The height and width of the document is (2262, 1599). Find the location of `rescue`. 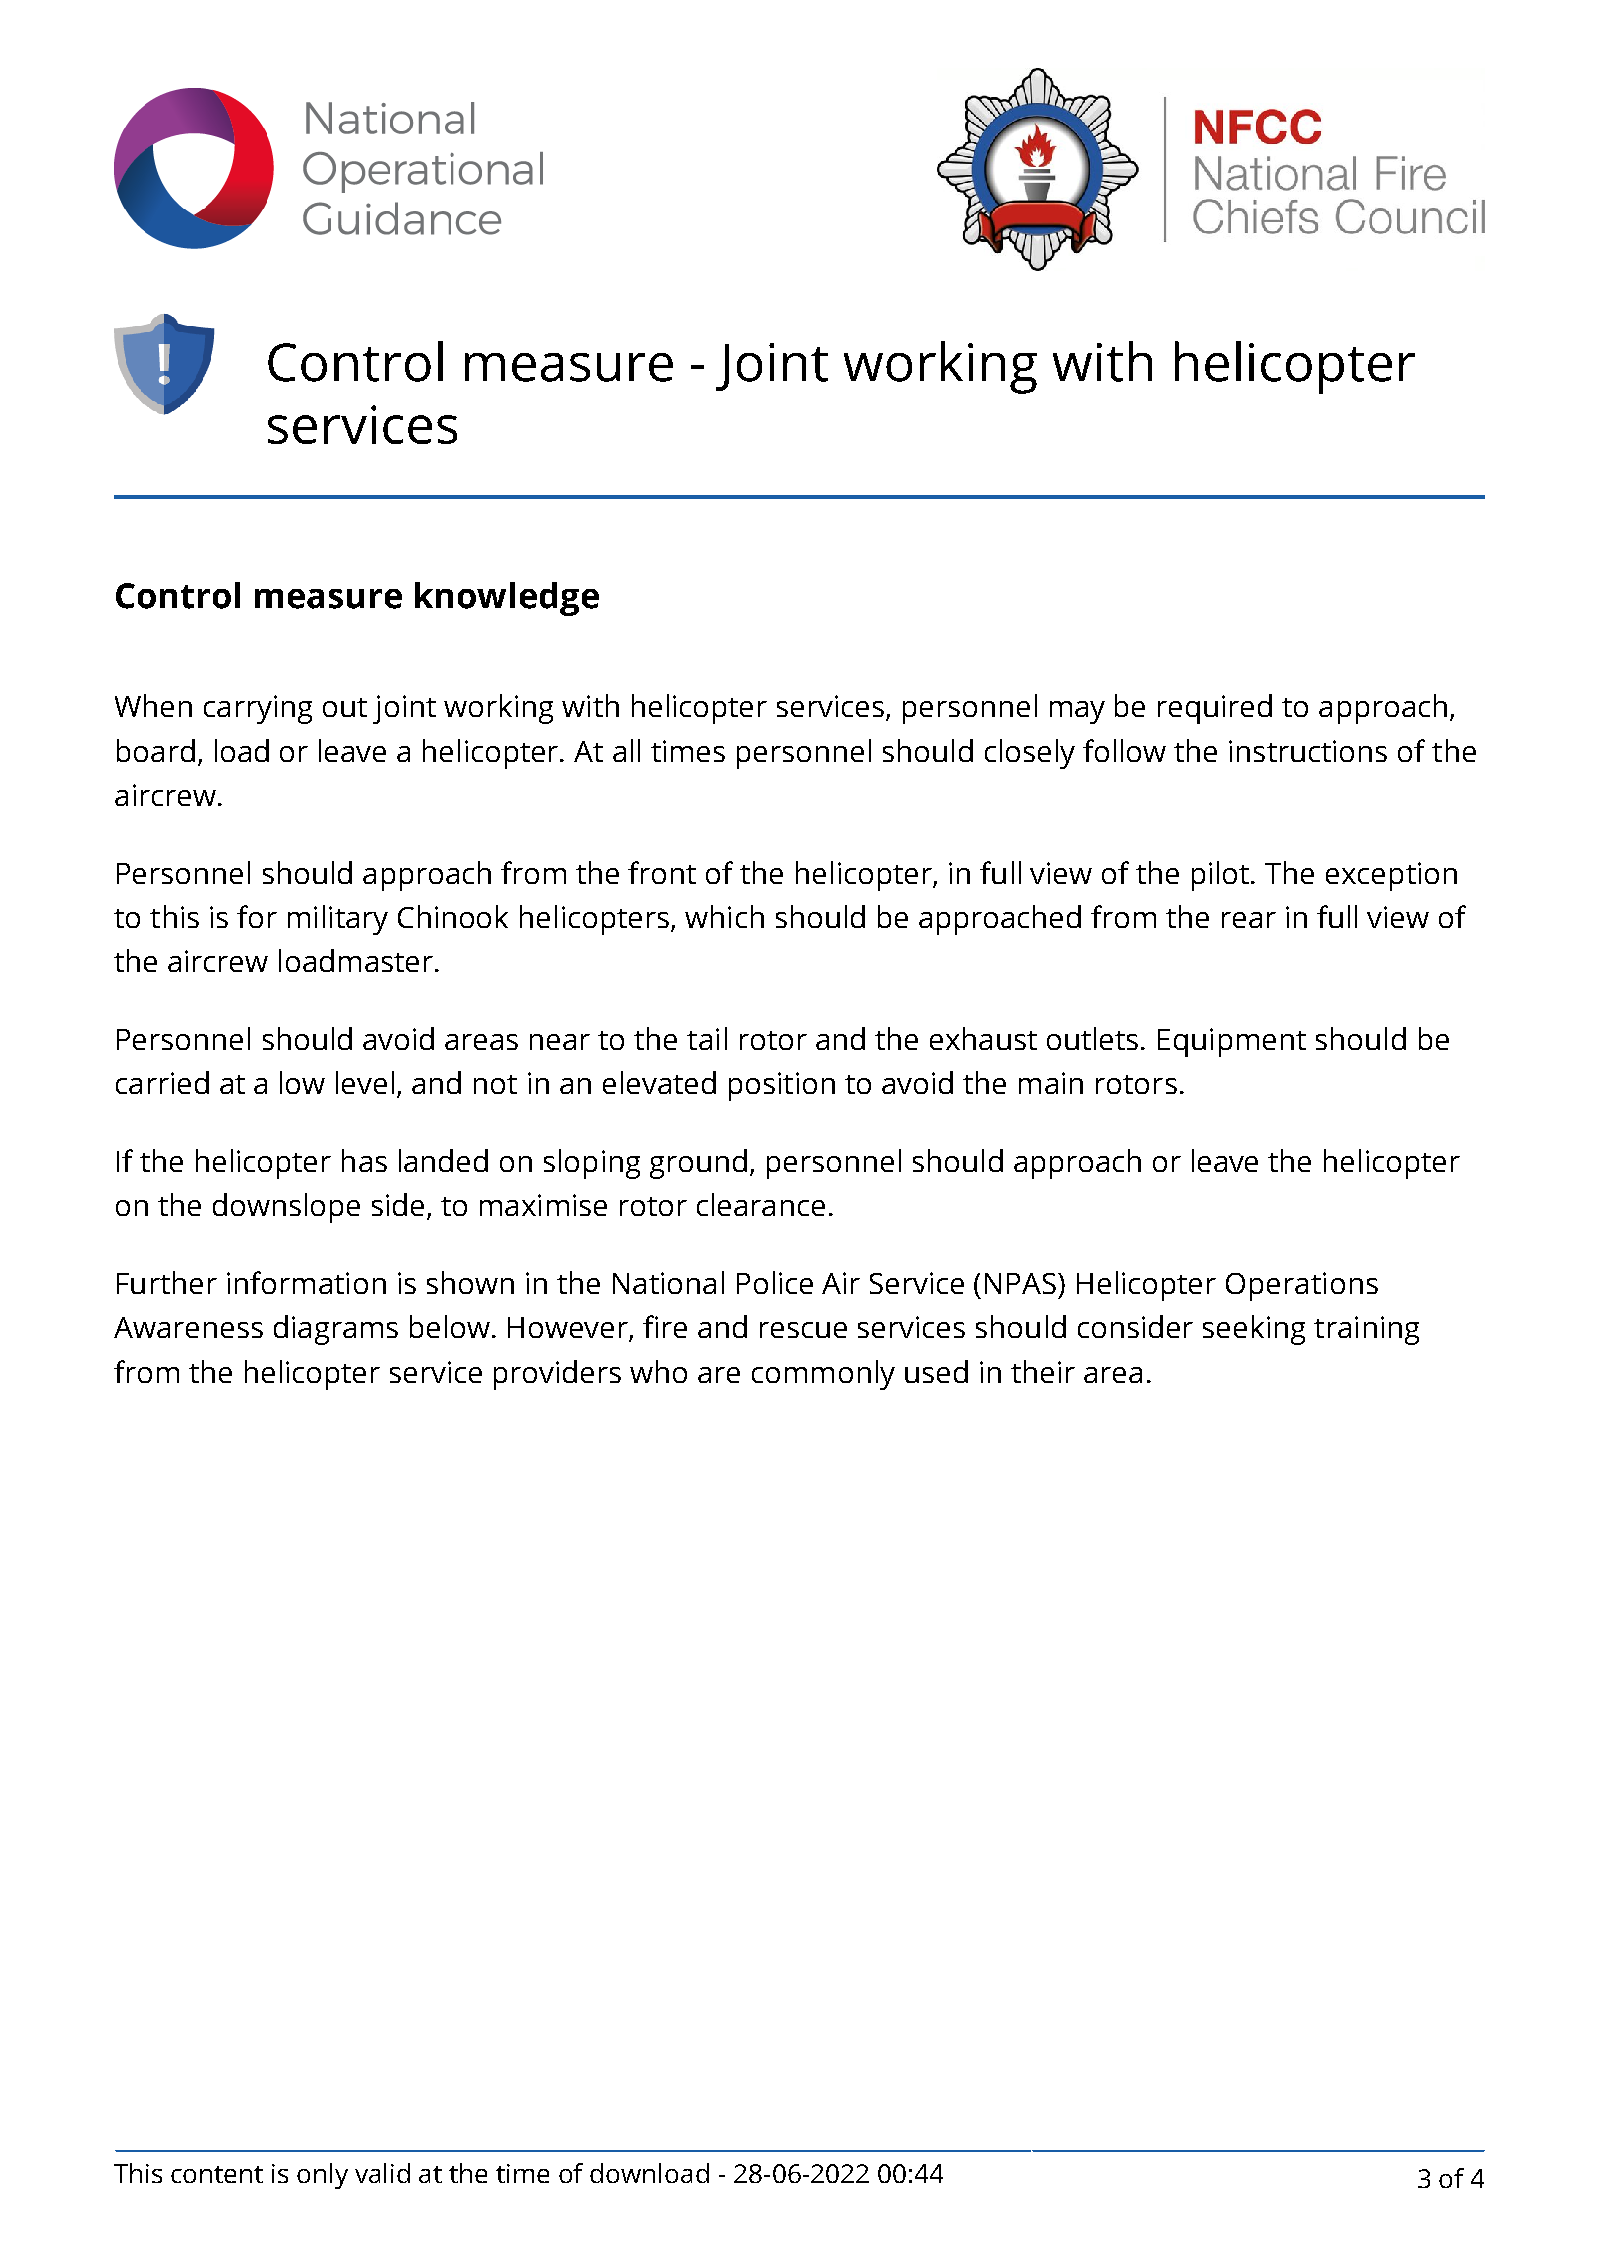

rescue is located at coordinates (803, 1330).
